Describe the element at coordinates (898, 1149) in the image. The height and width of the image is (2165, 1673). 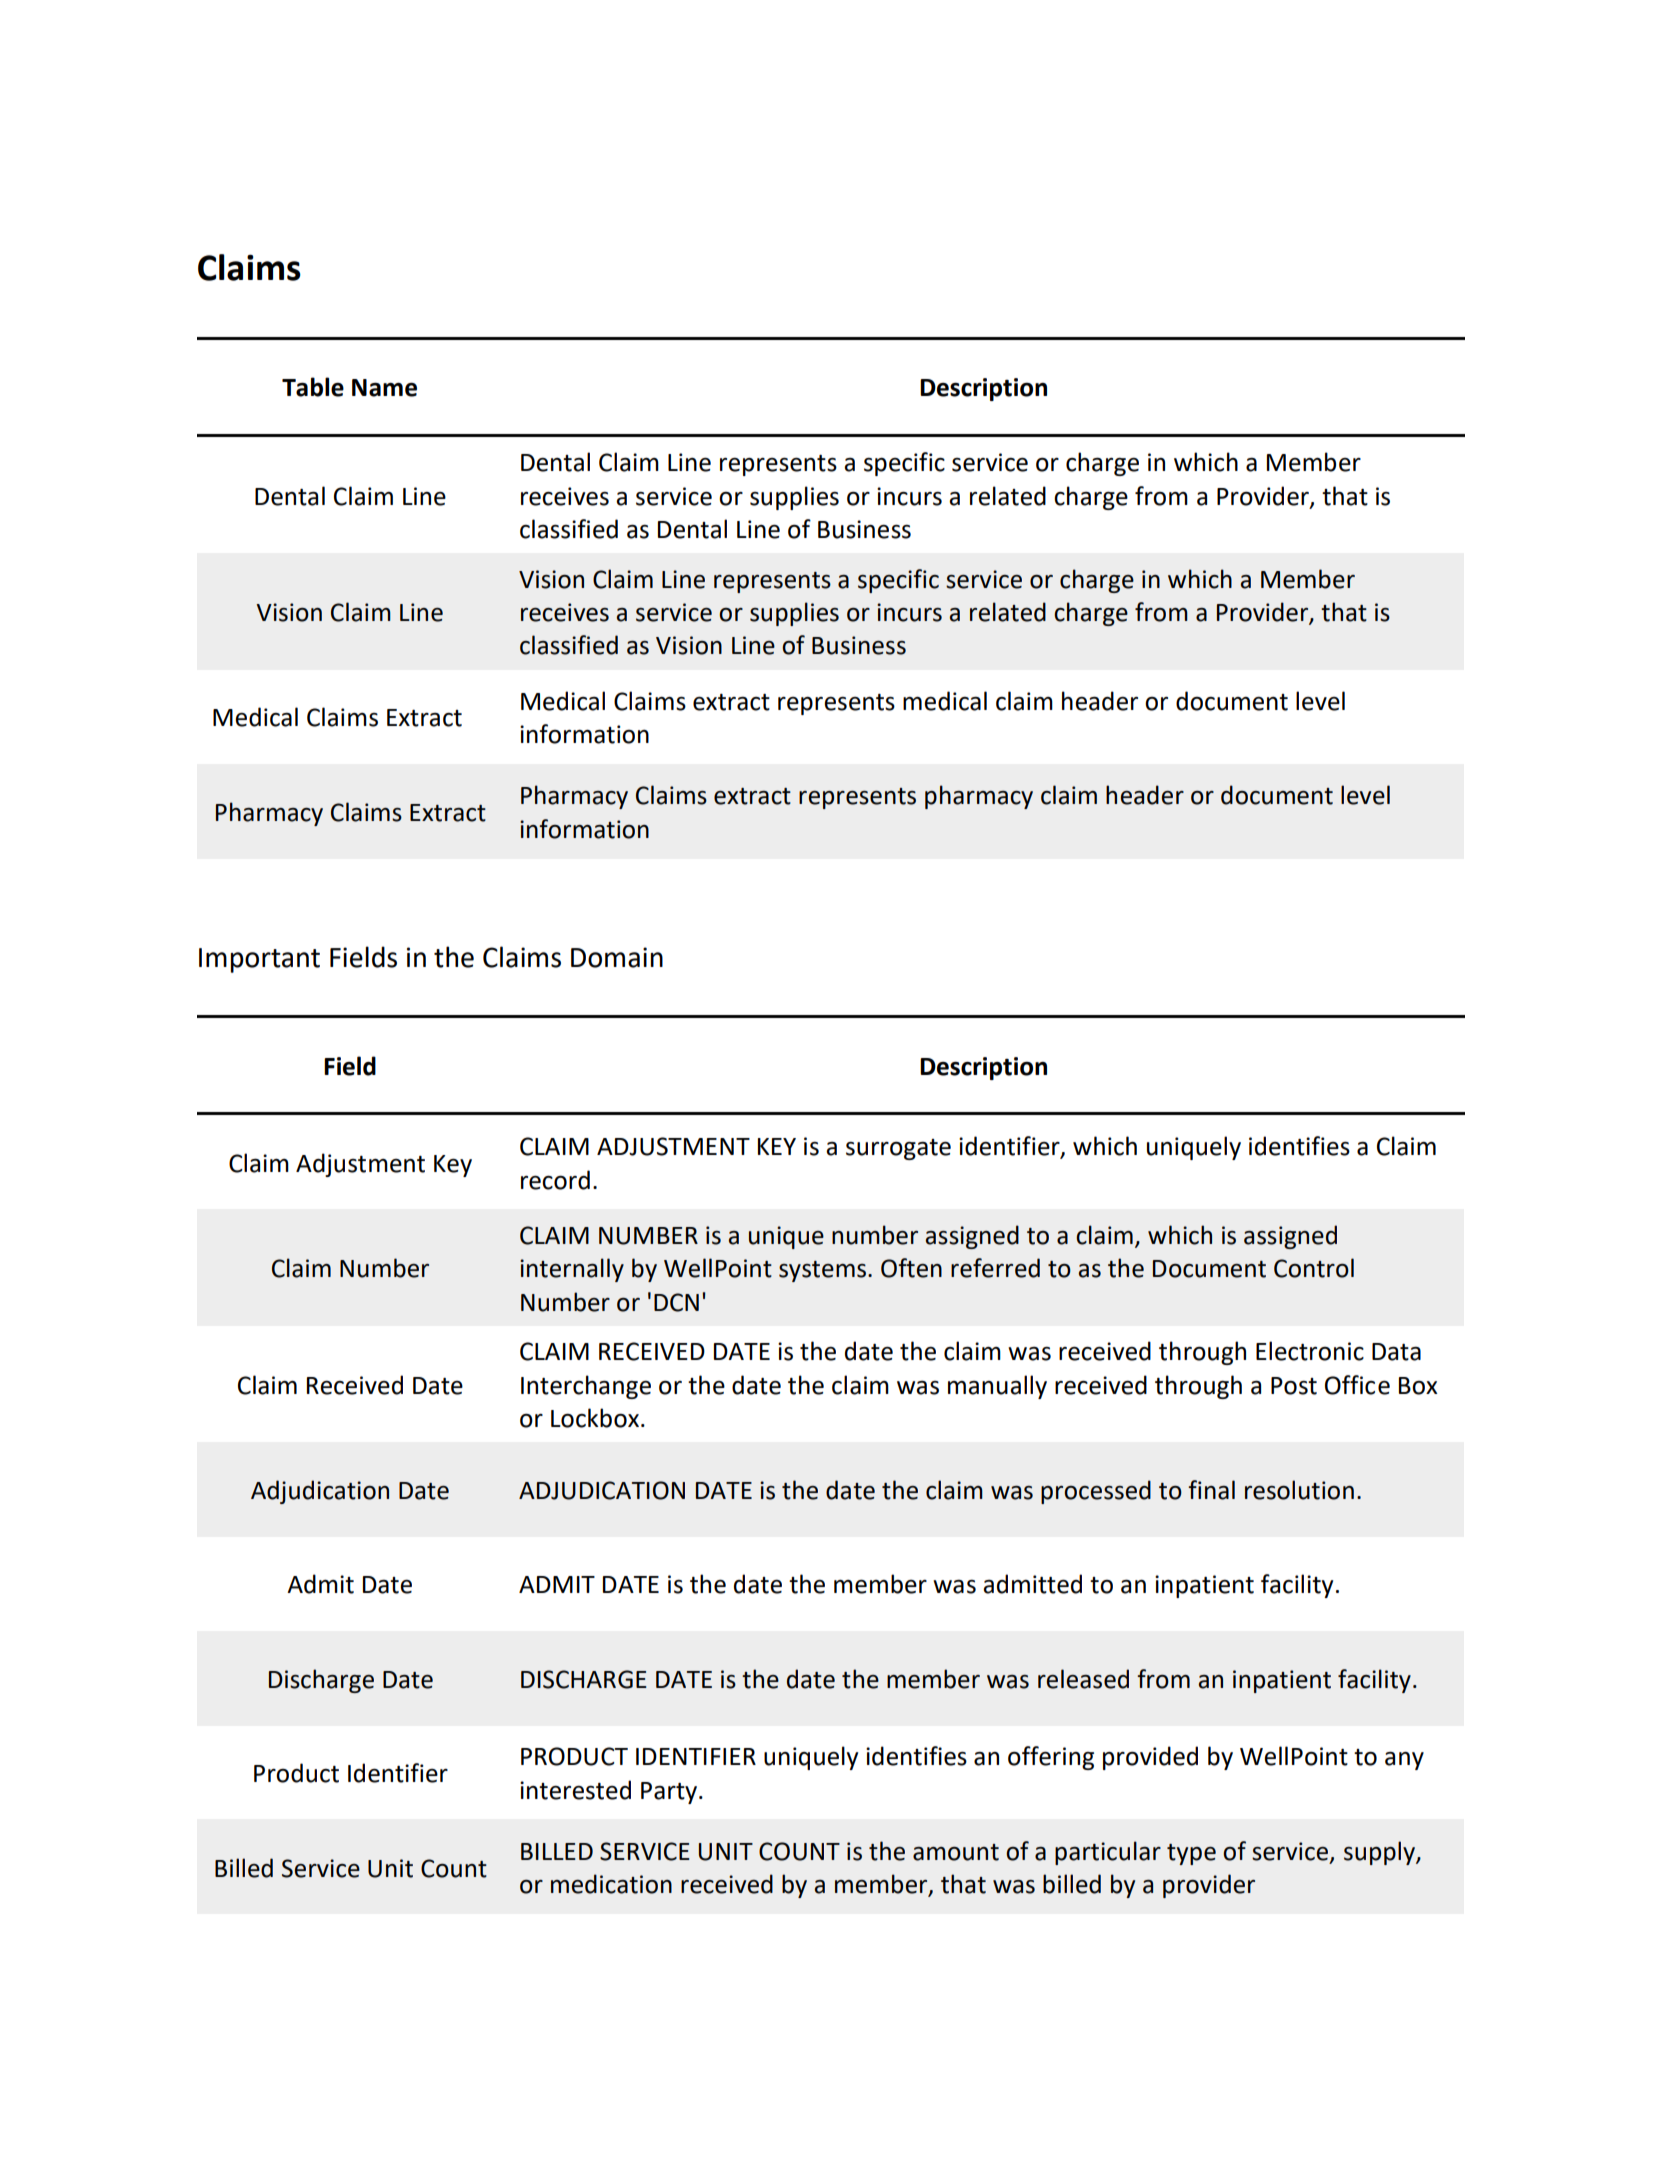
I see `surrogate` at that location.
